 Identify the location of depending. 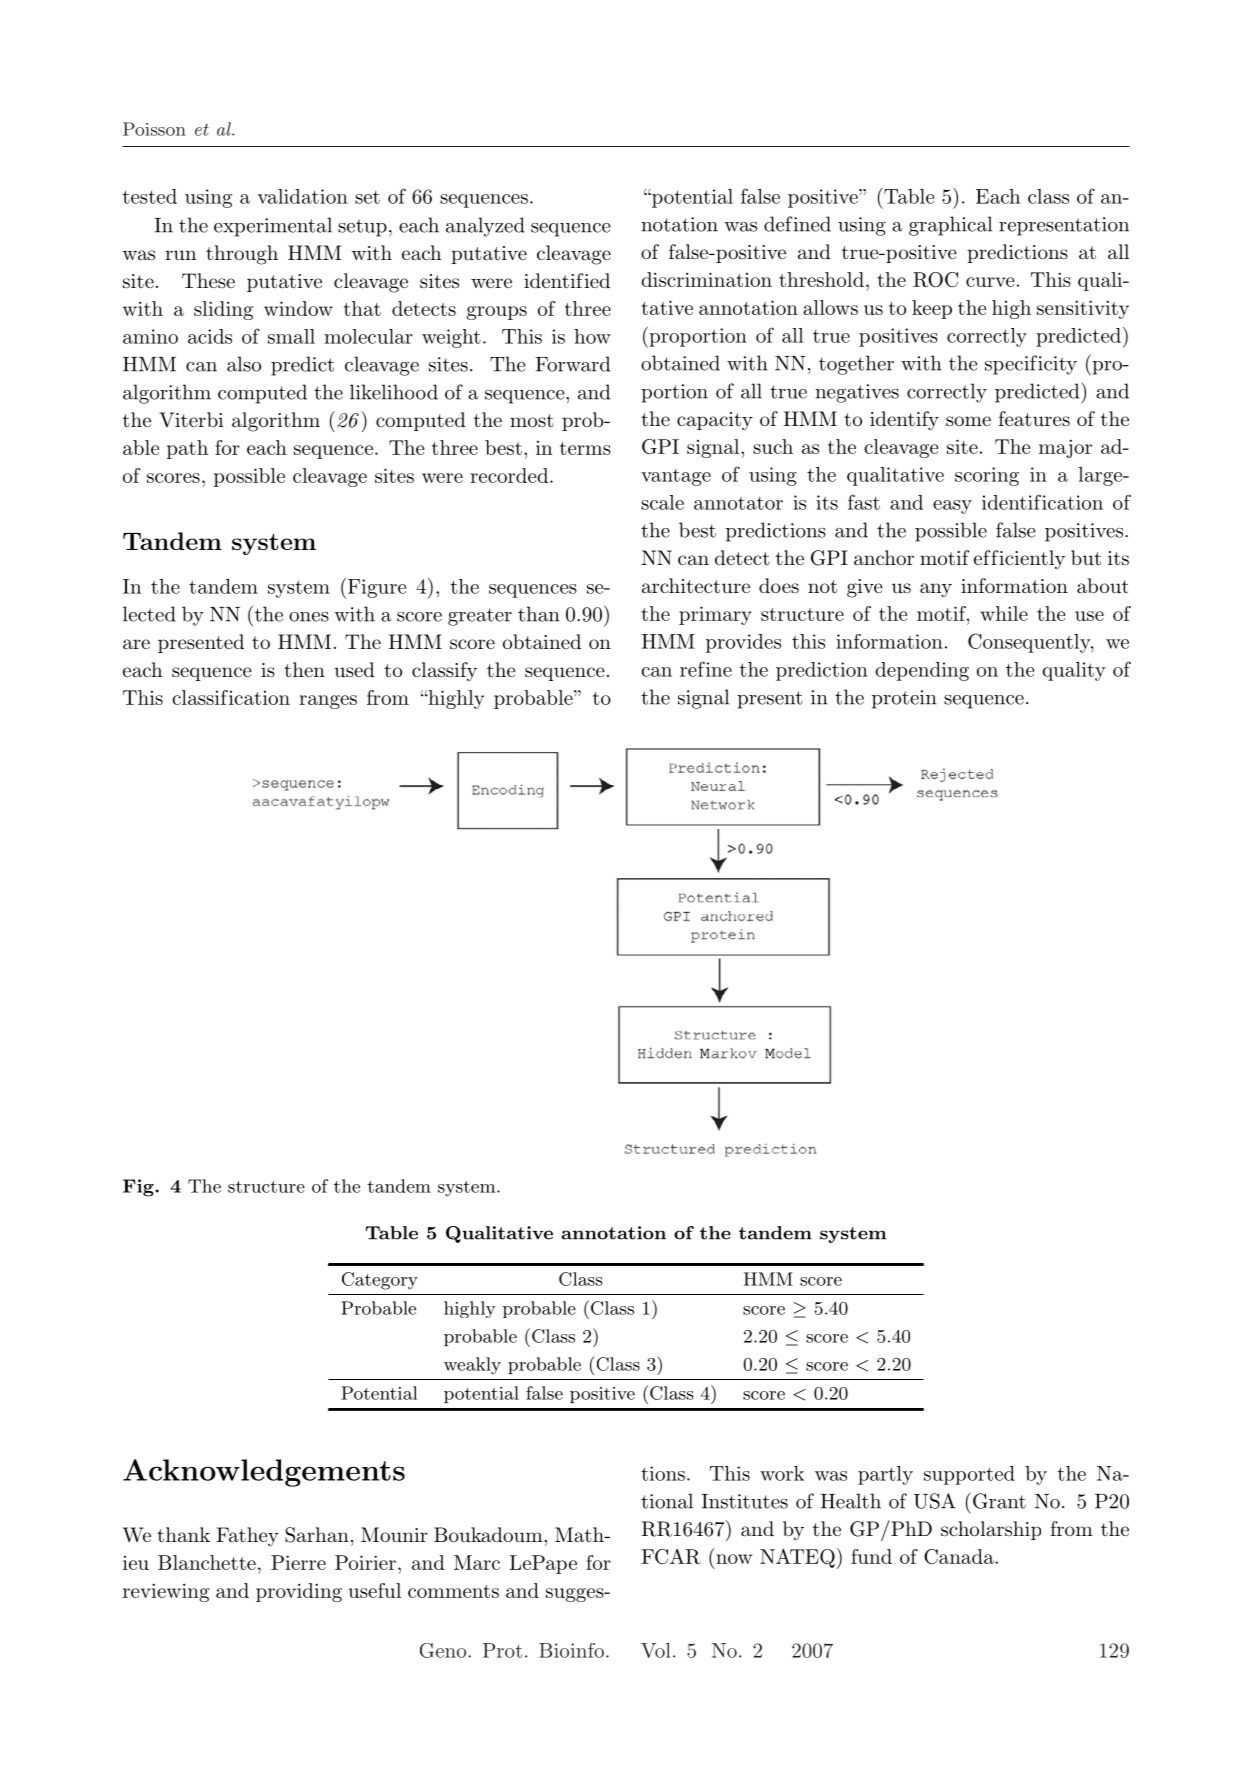
(922, 671).
